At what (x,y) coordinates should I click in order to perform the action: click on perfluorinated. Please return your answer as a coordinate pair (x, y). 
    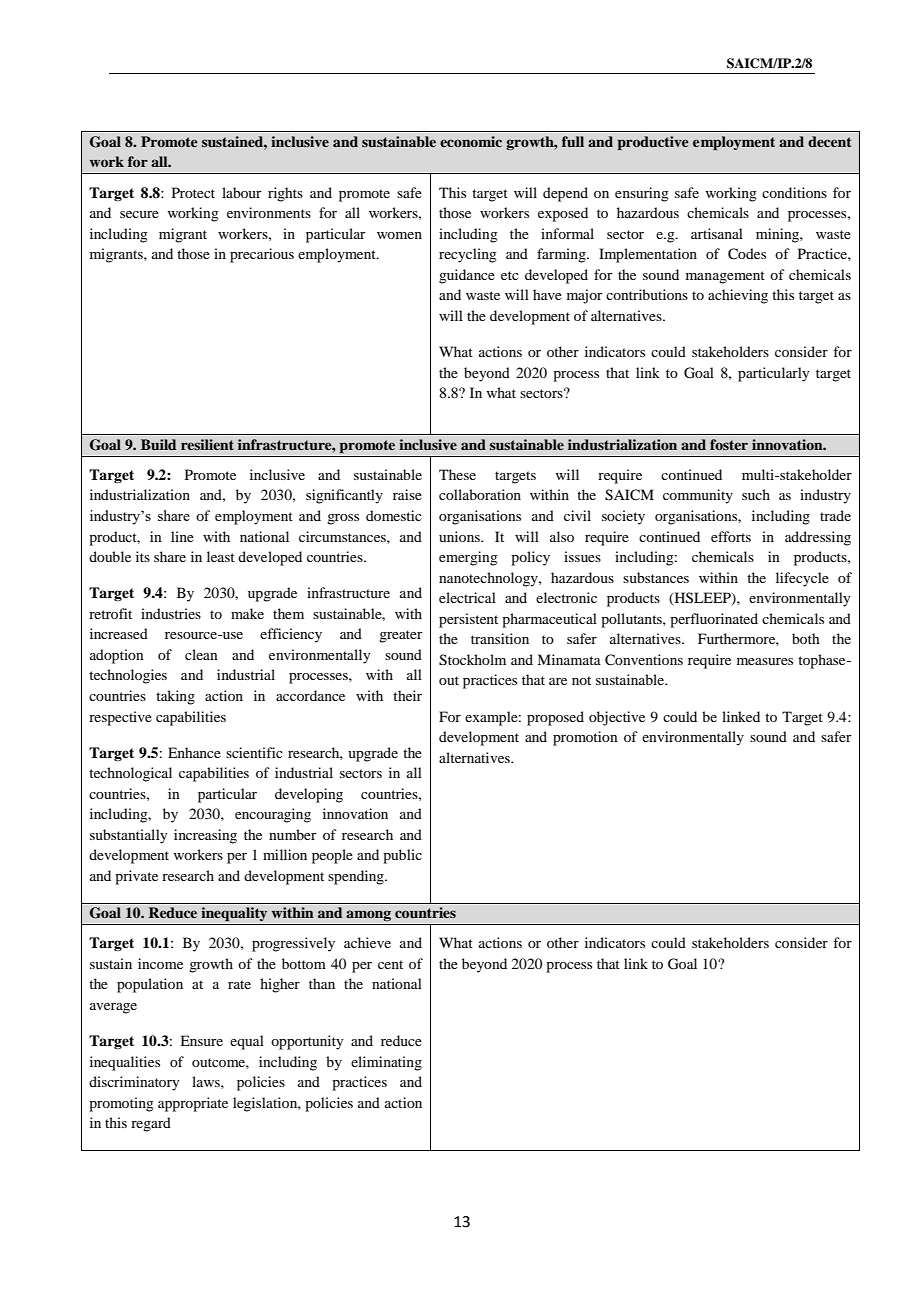
    Looking at the image, I should click on (714, 620).
